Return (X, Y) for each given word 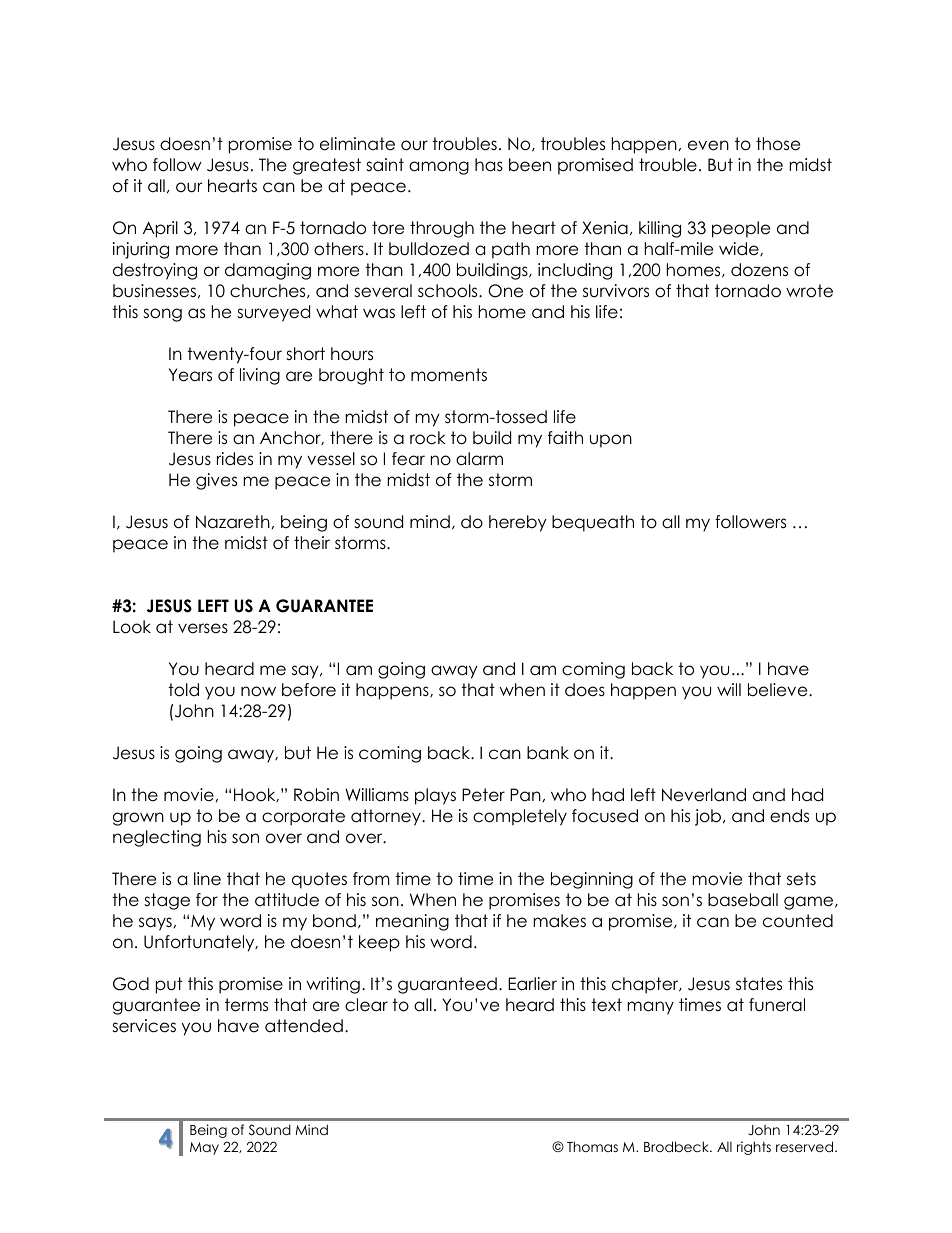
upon (611, 441)
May (204, 1148)
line (207, 879)
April (160, 229)
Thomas (592, 1146)
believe (779, 690)
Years (190, 375)
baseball (743, 900)
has (489, 165)
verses (203, 628)
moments (449, 375)
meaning (412, 922)
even (708, 145)
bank (548, 753)
